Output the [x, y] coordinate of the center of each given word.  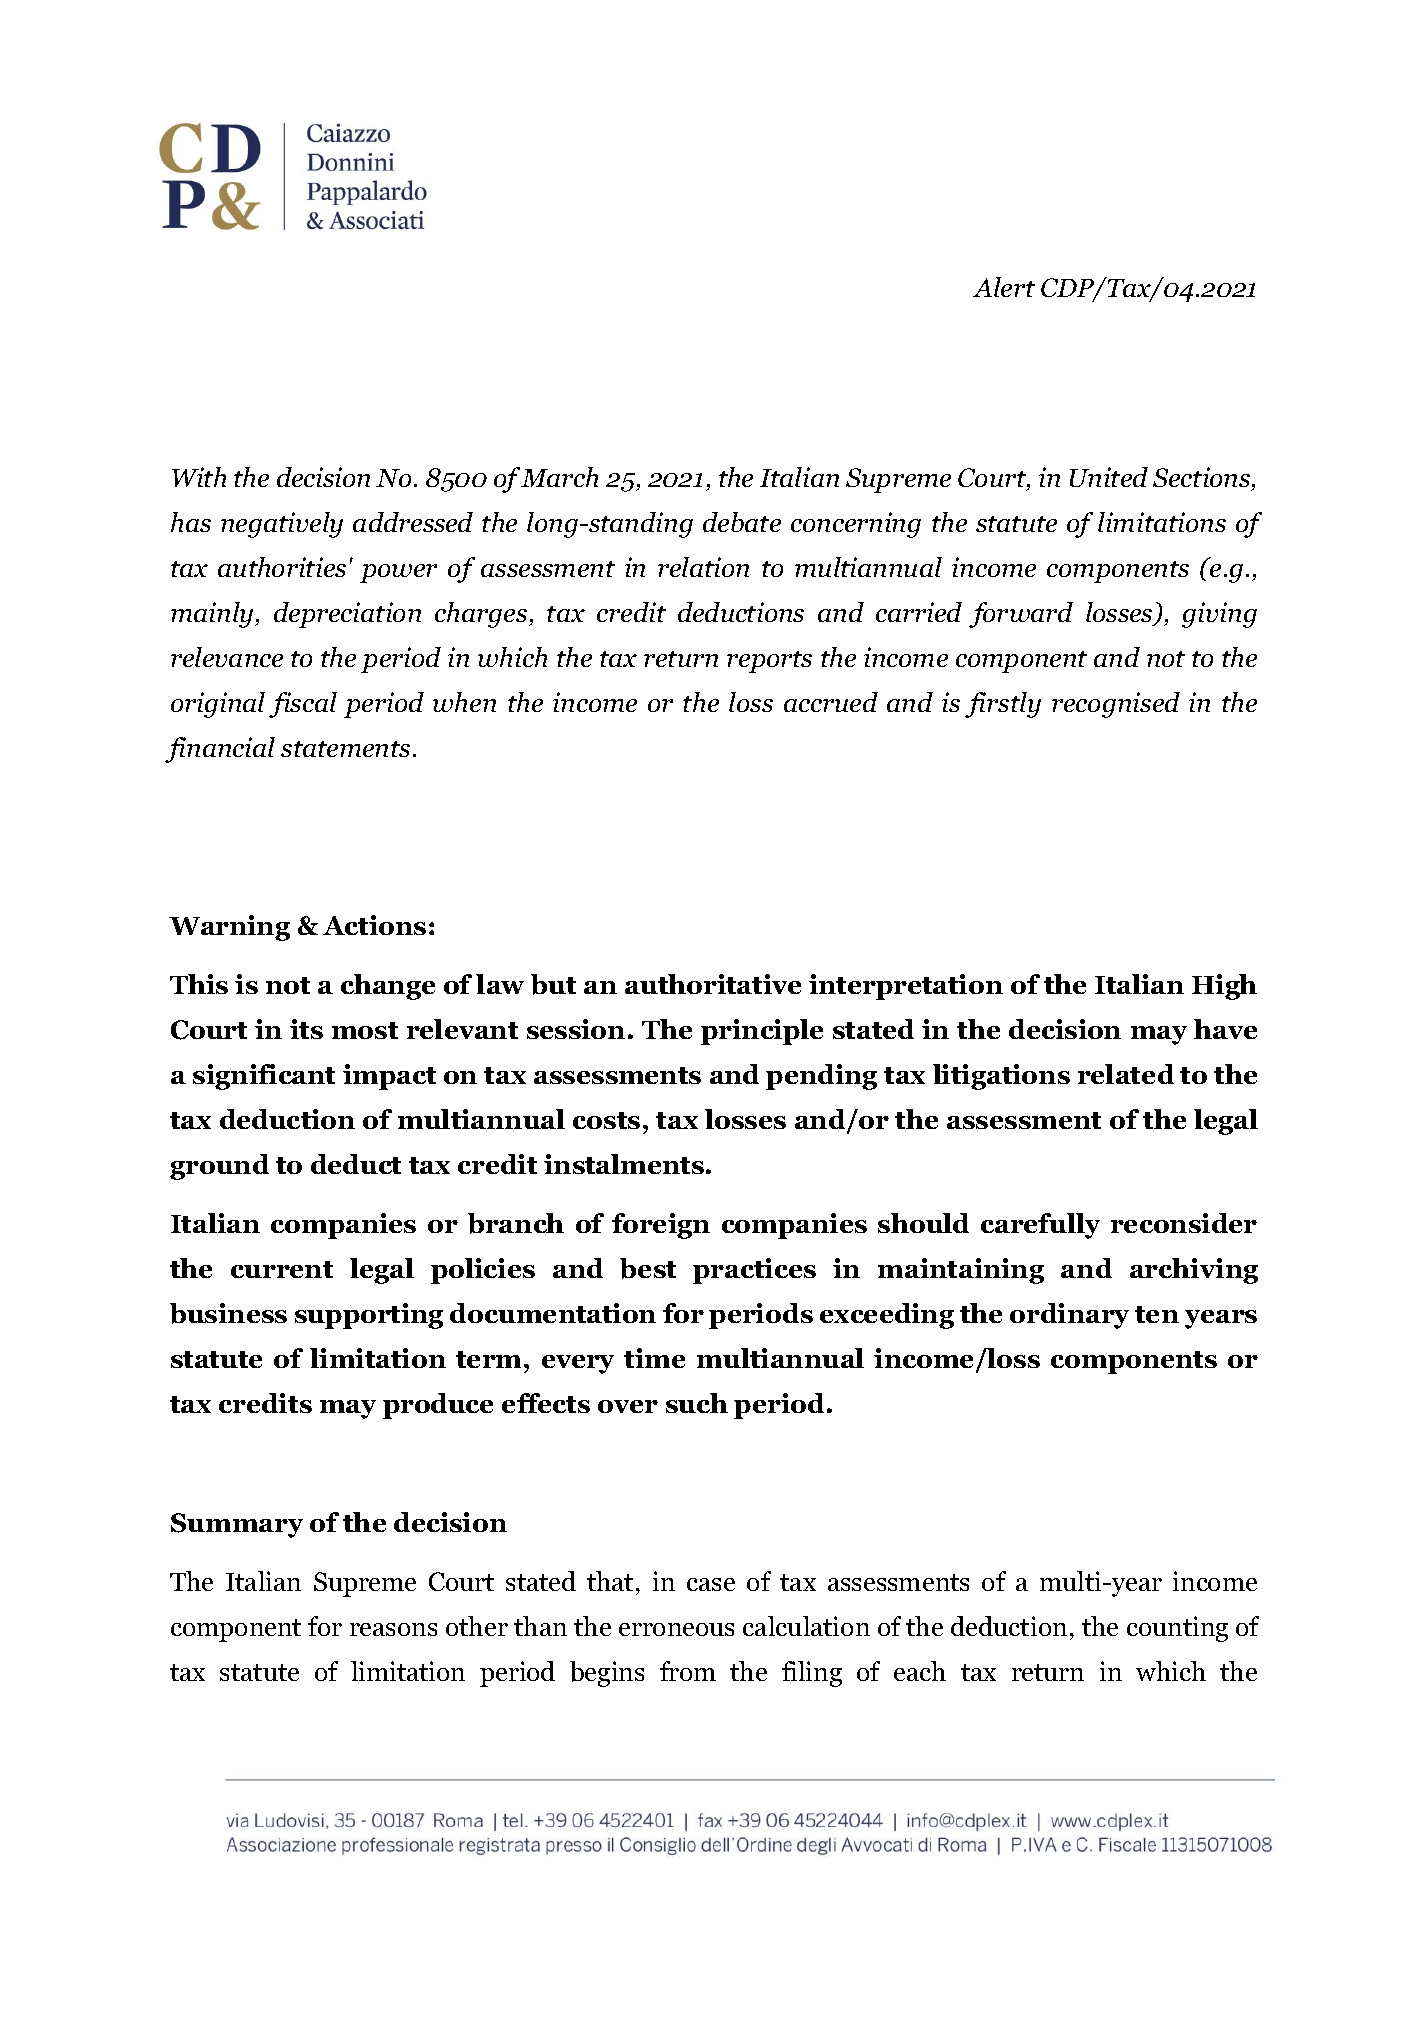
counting [1177, 1629]
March [559, 477]
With [199, 477]
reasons [393, 1629]
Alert [1004, 287]
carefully [1040, 1226]
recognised [1116, 705]
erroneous [676, 1629]
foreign [661, 1226]
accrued [831, 702]
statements [345, 749]
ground [219, 1167]
